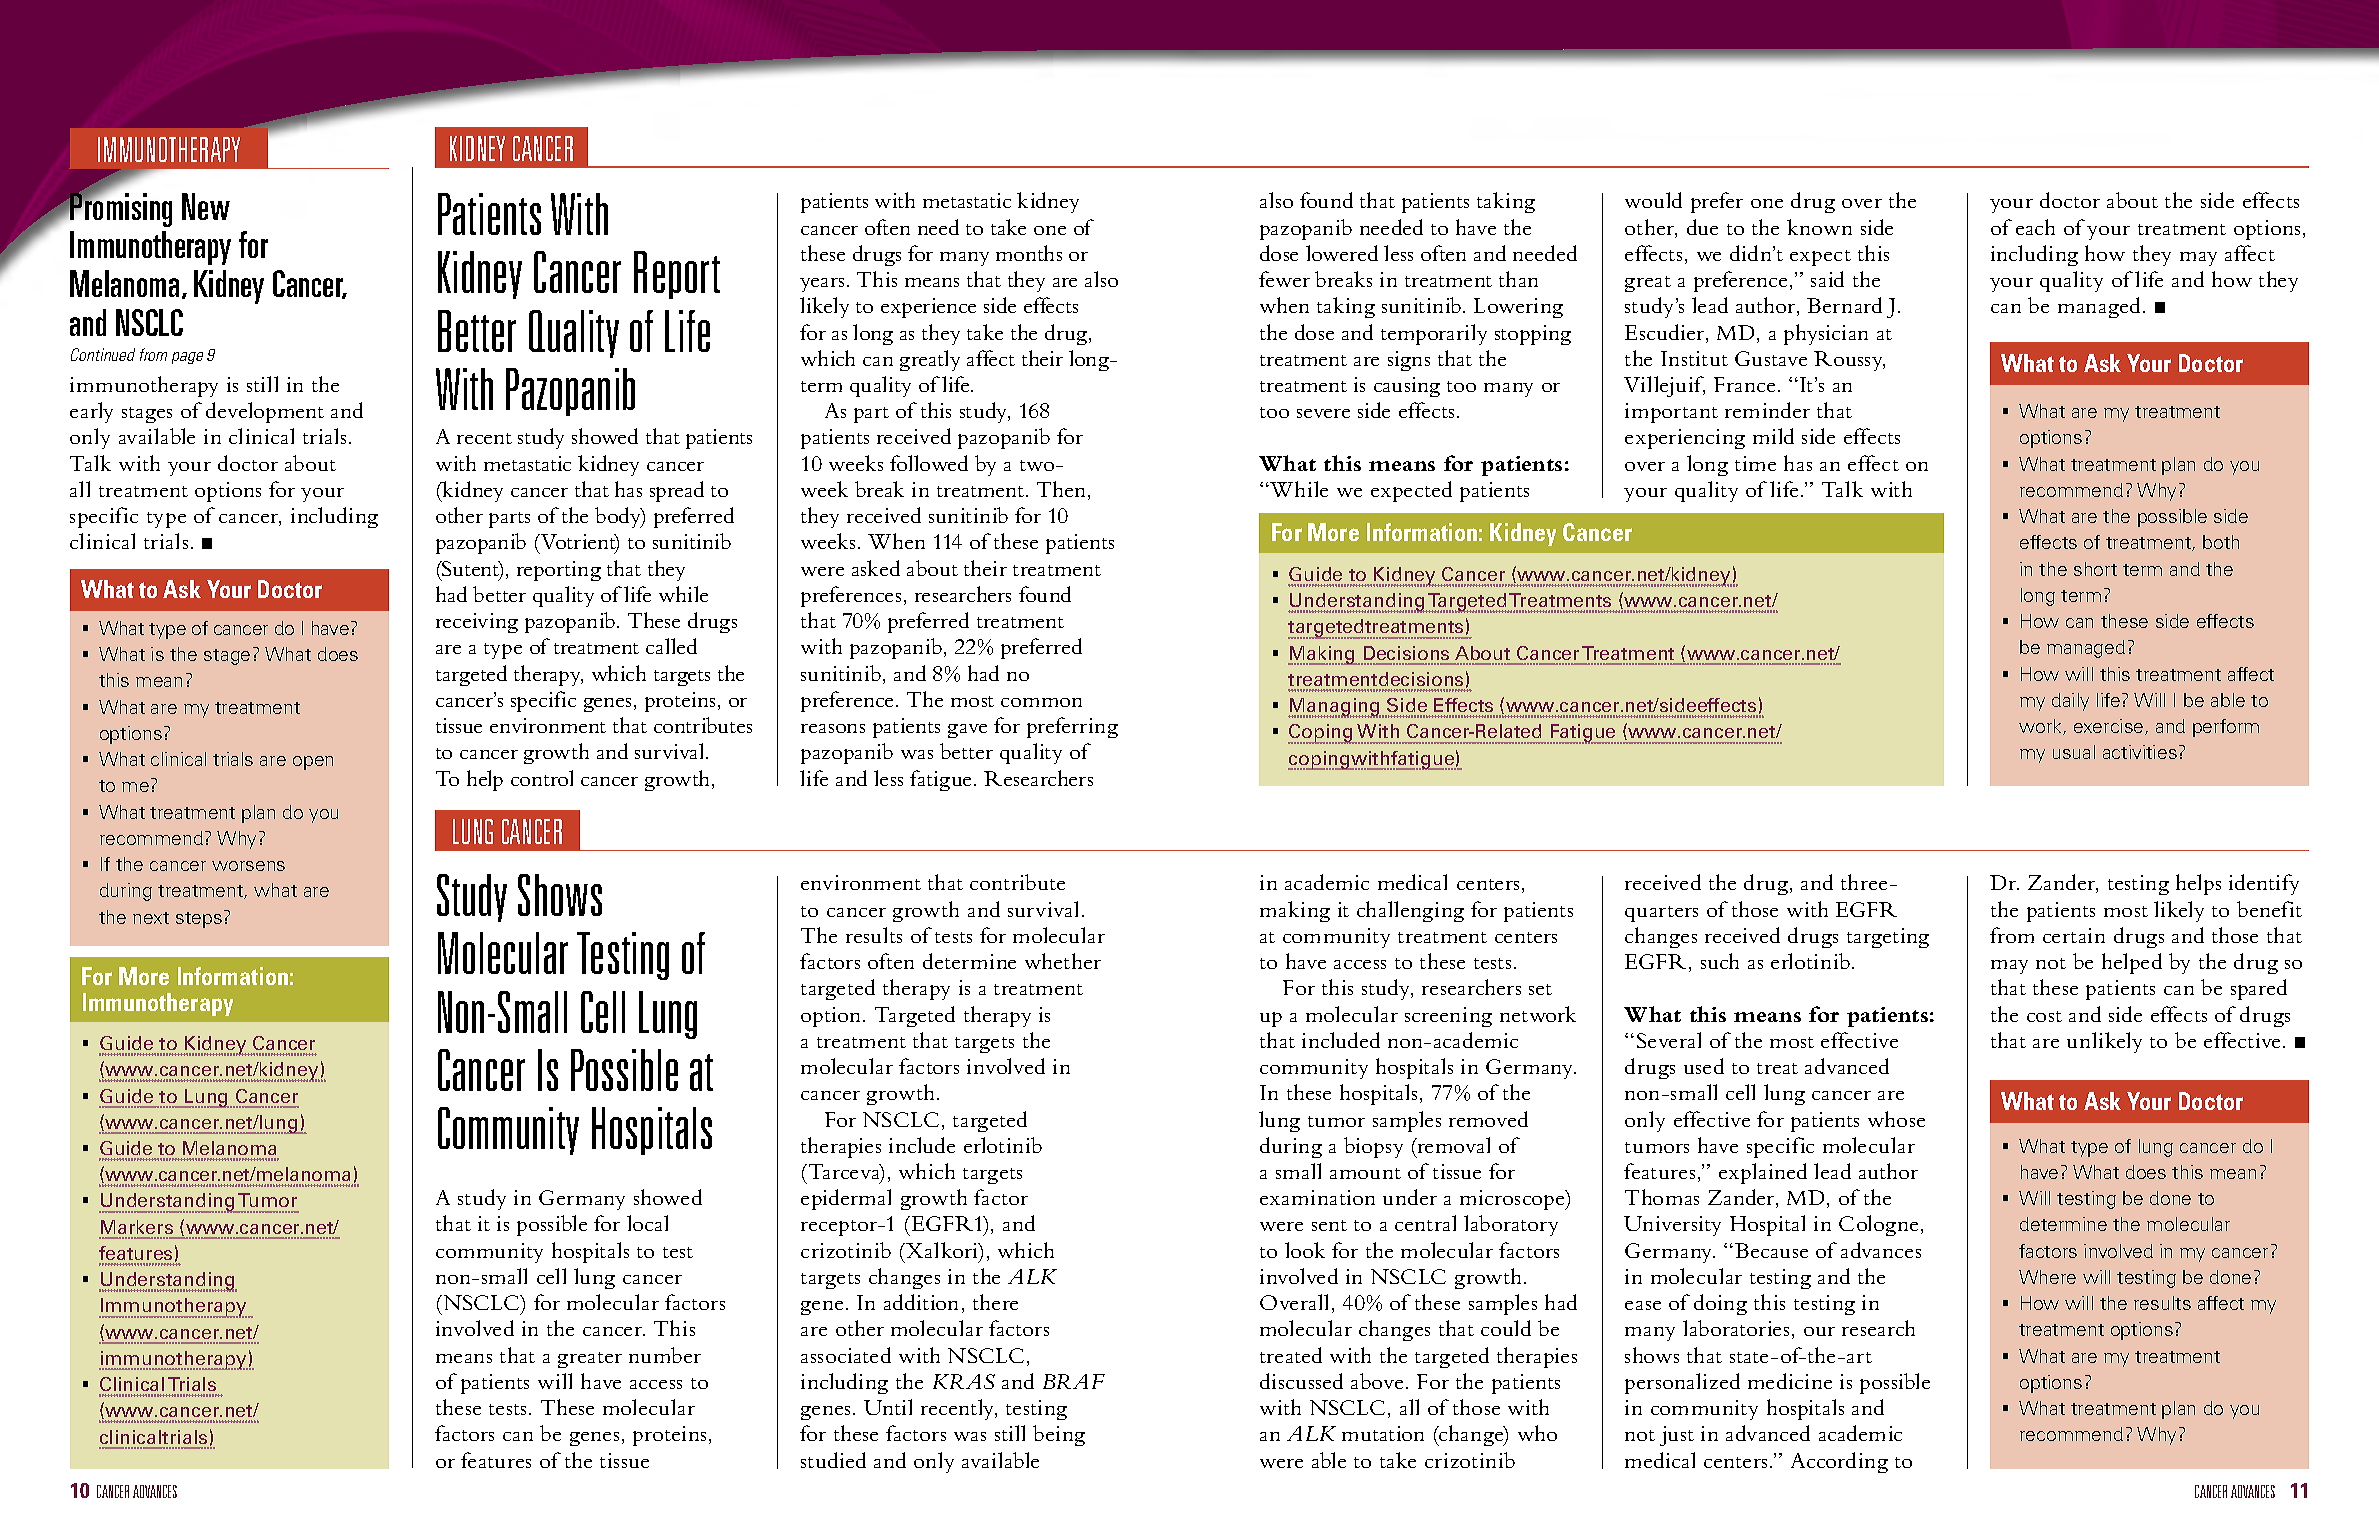 This screenshot has width=2379, height=1539. What do you see at coordinates (248, 866) in the screenshot?
I see `worsens` at bounding box center [248, 866].
